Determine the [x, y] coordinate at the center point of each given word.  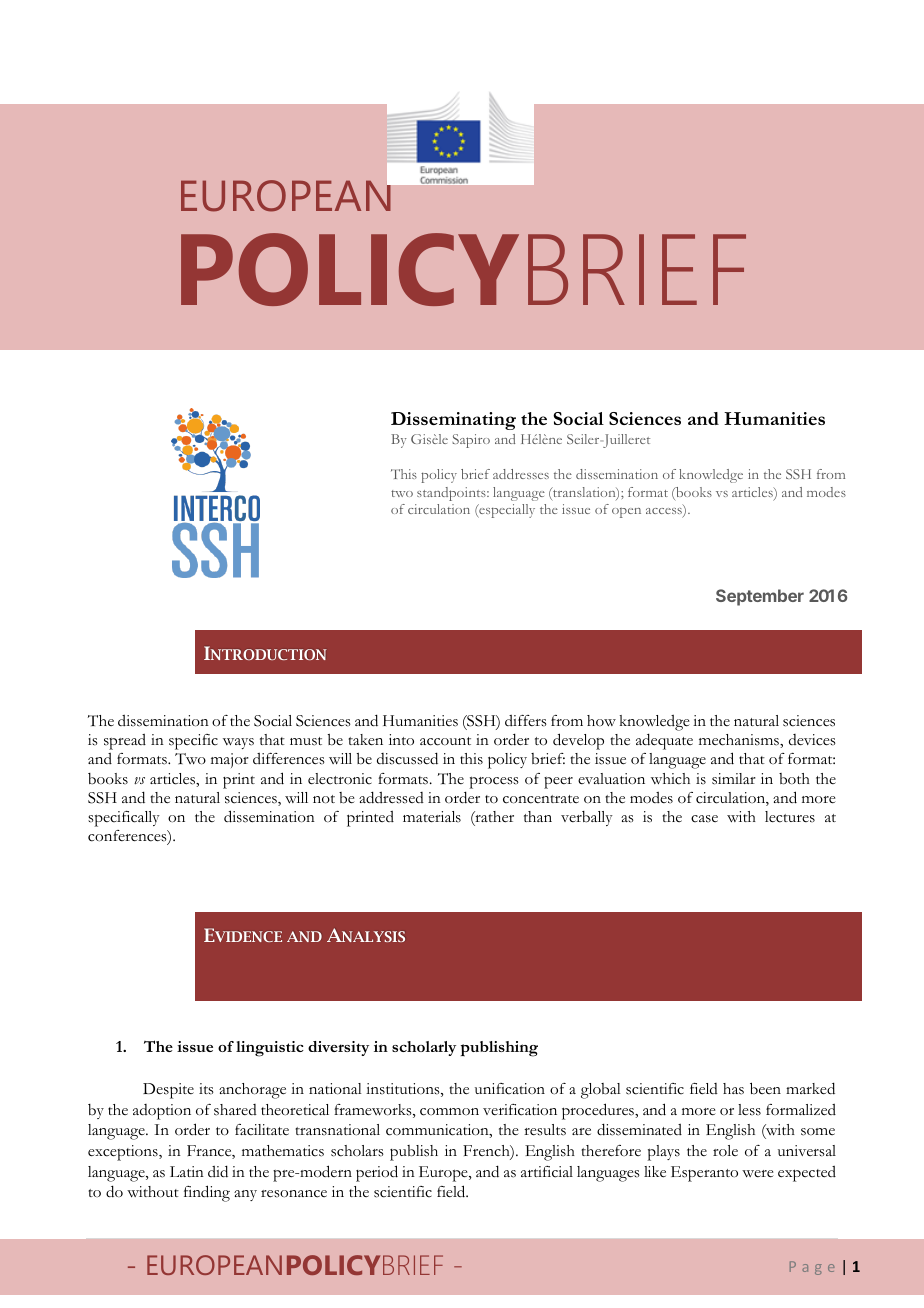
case [704, 819]
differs [526, 721]
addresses [521, 474]
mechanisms [740, 741]
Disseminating [453, 421]
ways [238, 743]
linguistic [270, 1049]
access [665, 513]
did [218, 1171]
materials [432, 817]
